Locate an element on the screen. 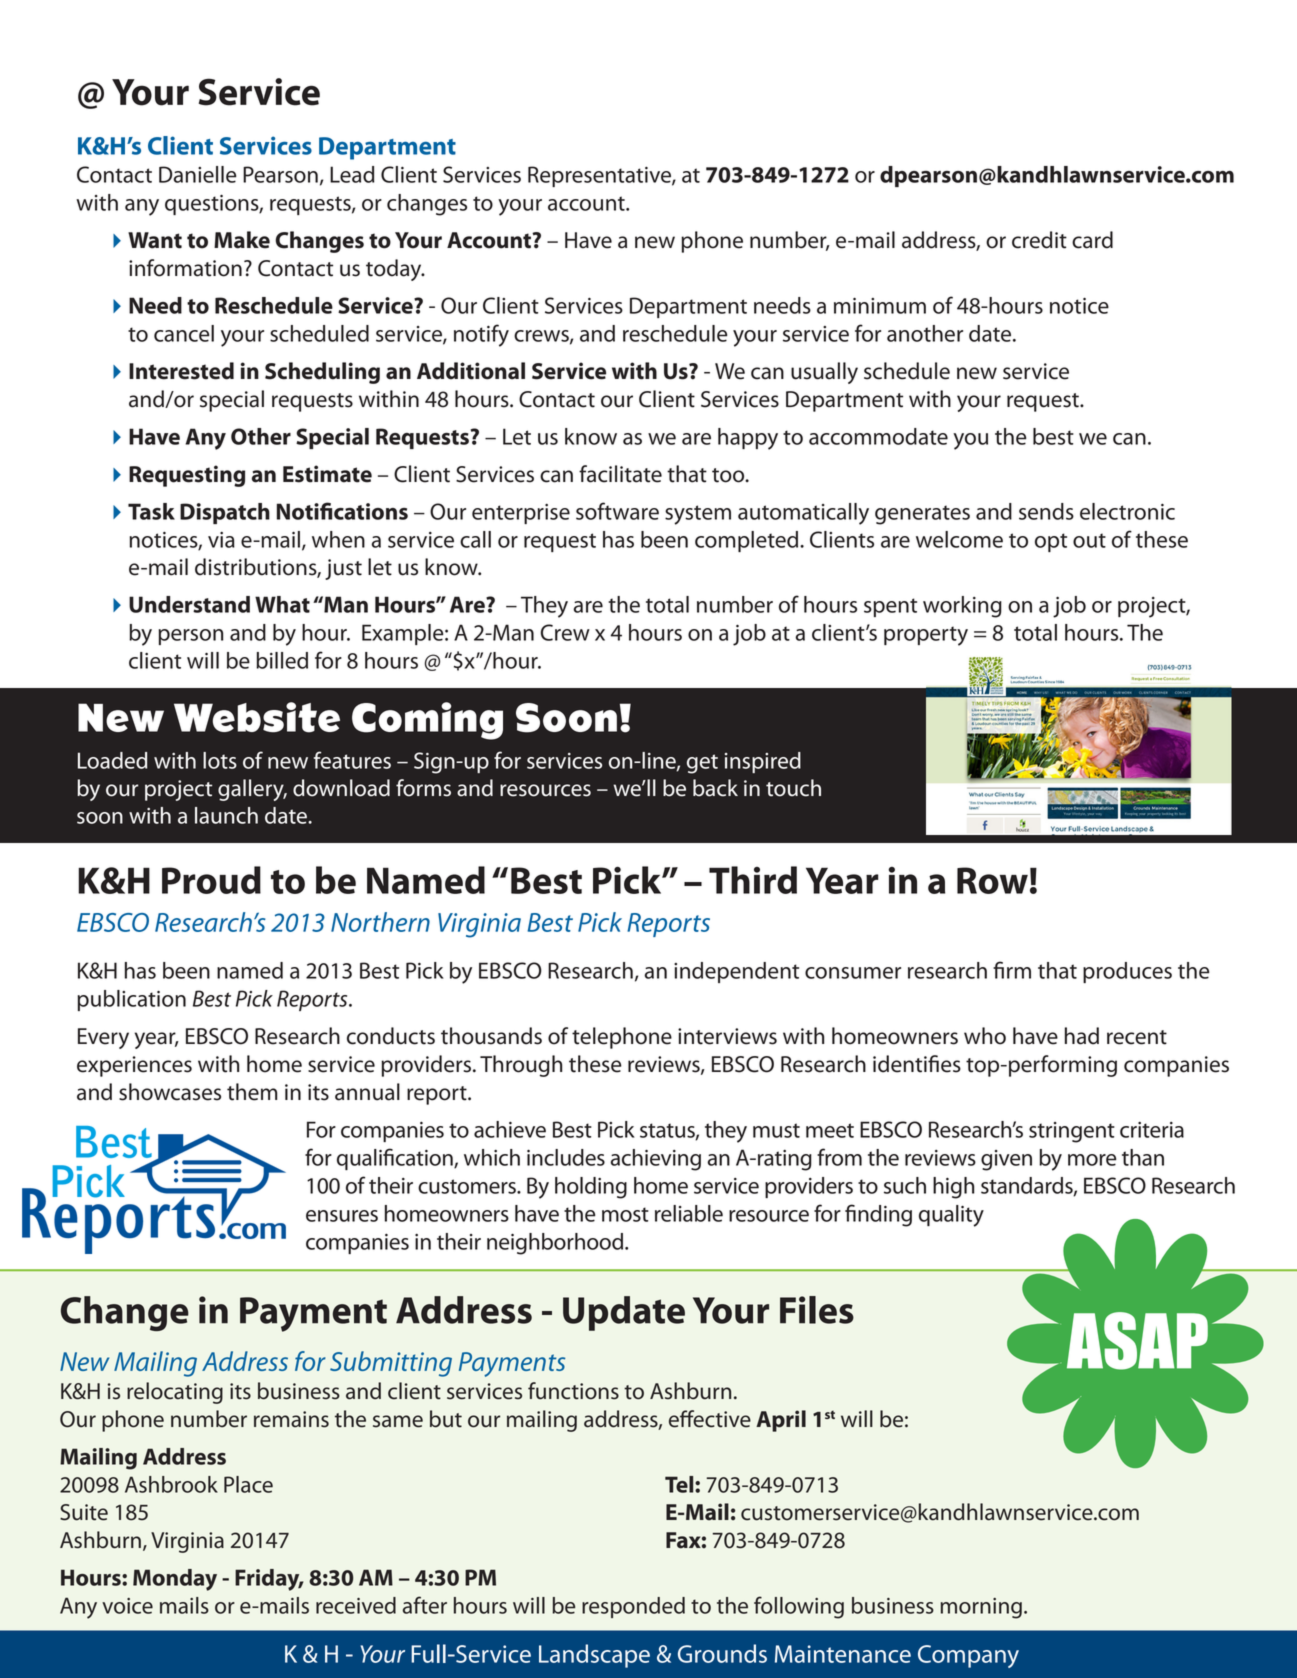 The width and height of the screenshot is (1297, 1678). Row is located at coordinates (992, 880).
